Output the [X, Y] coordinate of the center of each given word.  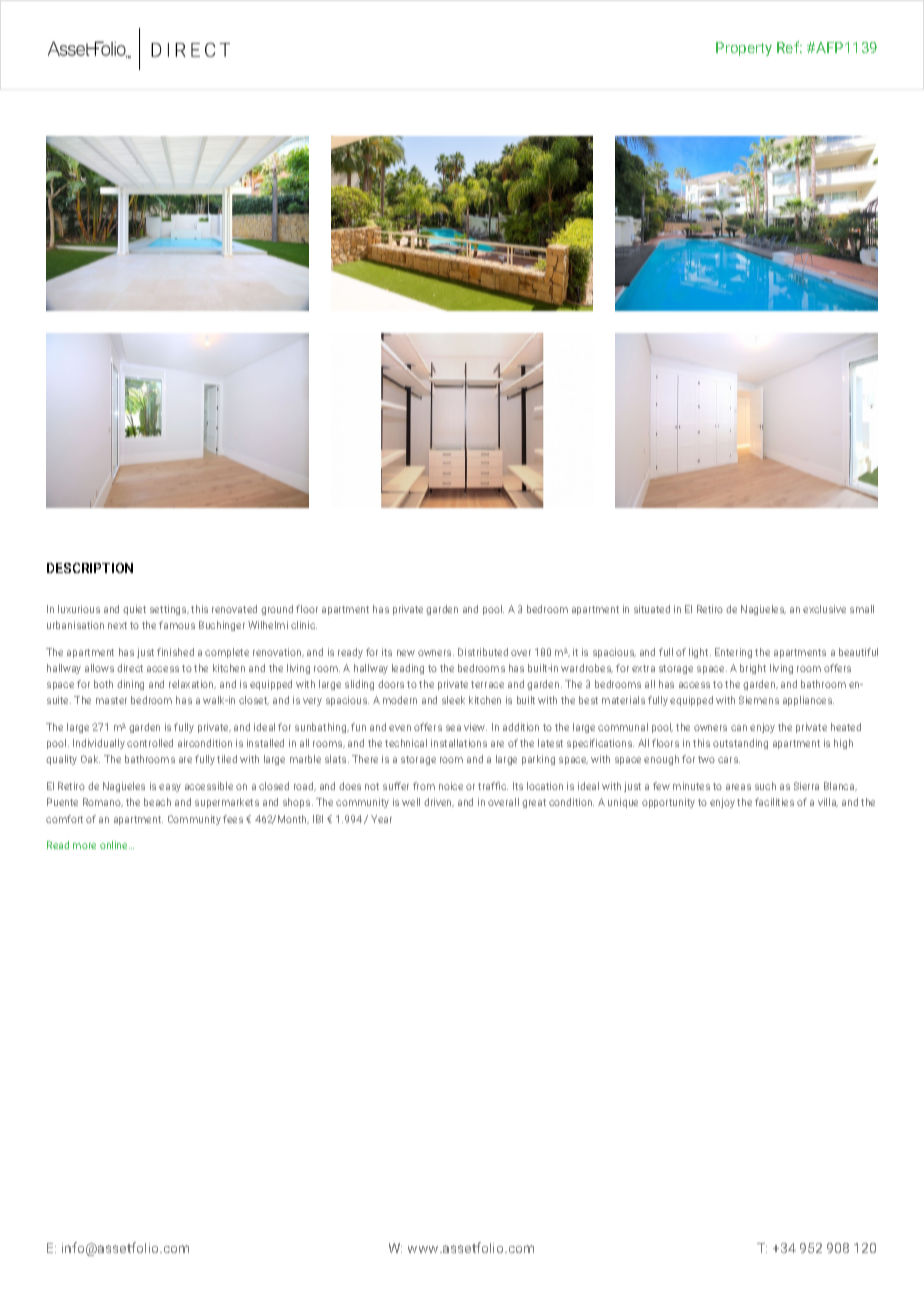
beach [157, 802]
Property [744, 49]
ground [277, 610]
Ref [789, 47]
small [862, 609]
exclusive [824, 609]
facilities [774, 802]
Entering [733, 653]
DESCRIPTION [90, 568]
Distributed [483, 652]
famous [177, 625]
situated [652, 609]
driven [439, 802]
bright [753, 669]
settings [169, 610]
